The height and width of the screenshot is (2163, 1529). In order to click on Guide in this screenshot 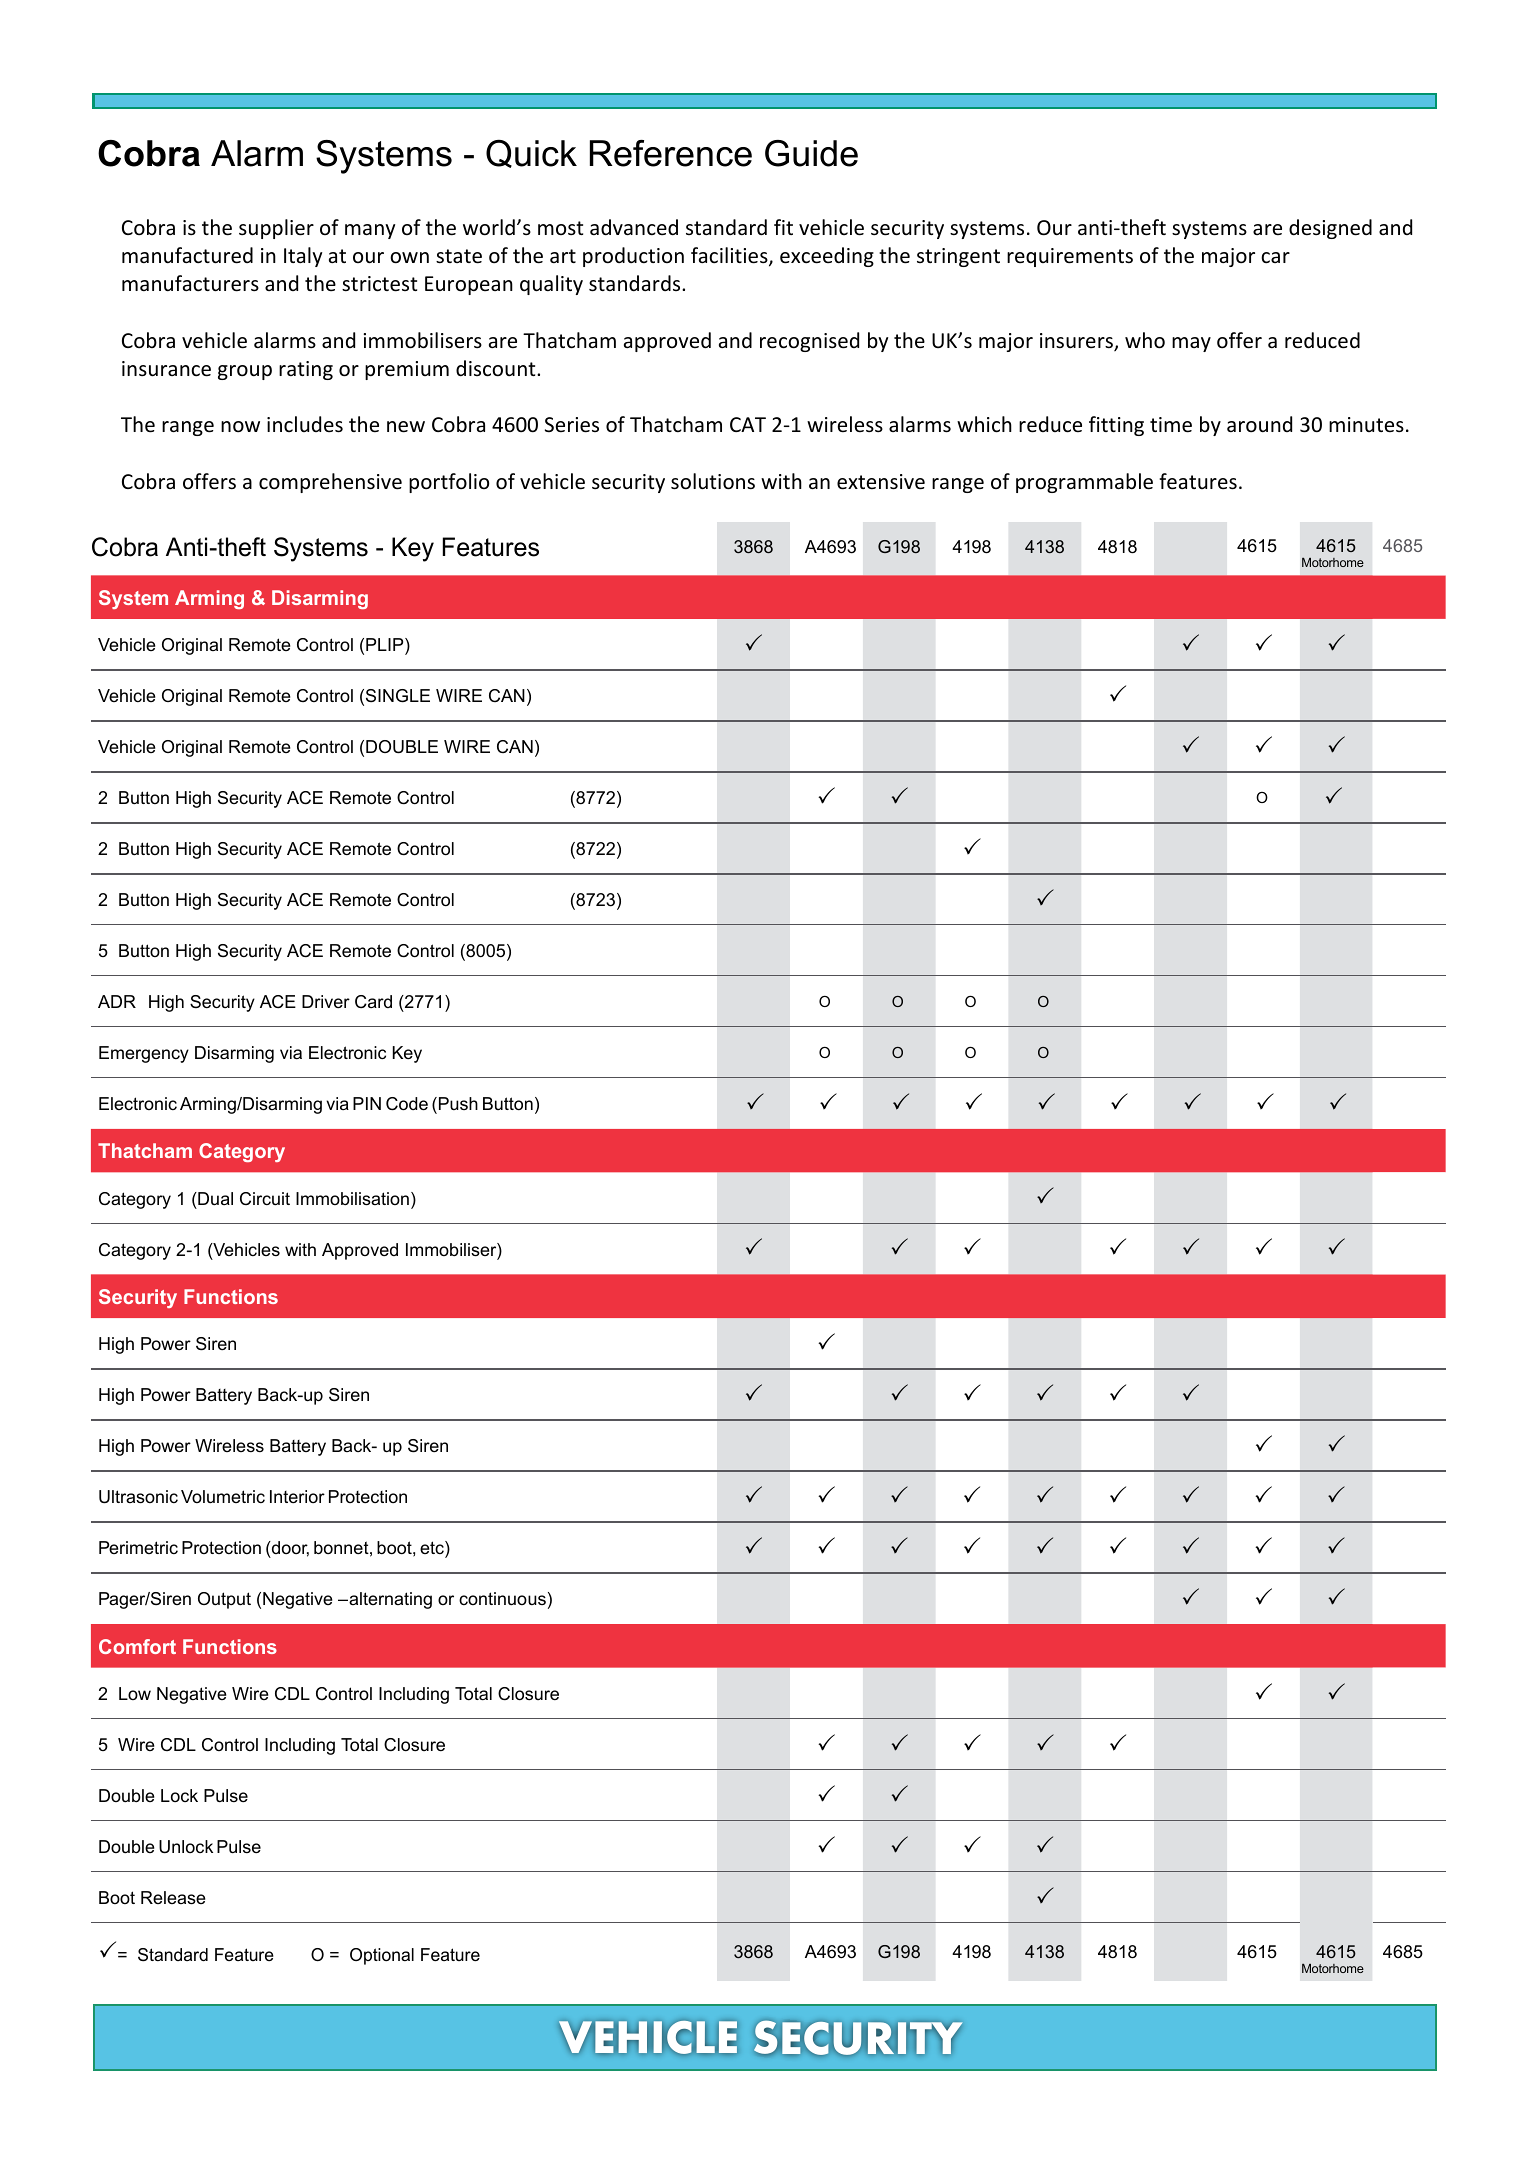, I will do `click(811, 153)`.
